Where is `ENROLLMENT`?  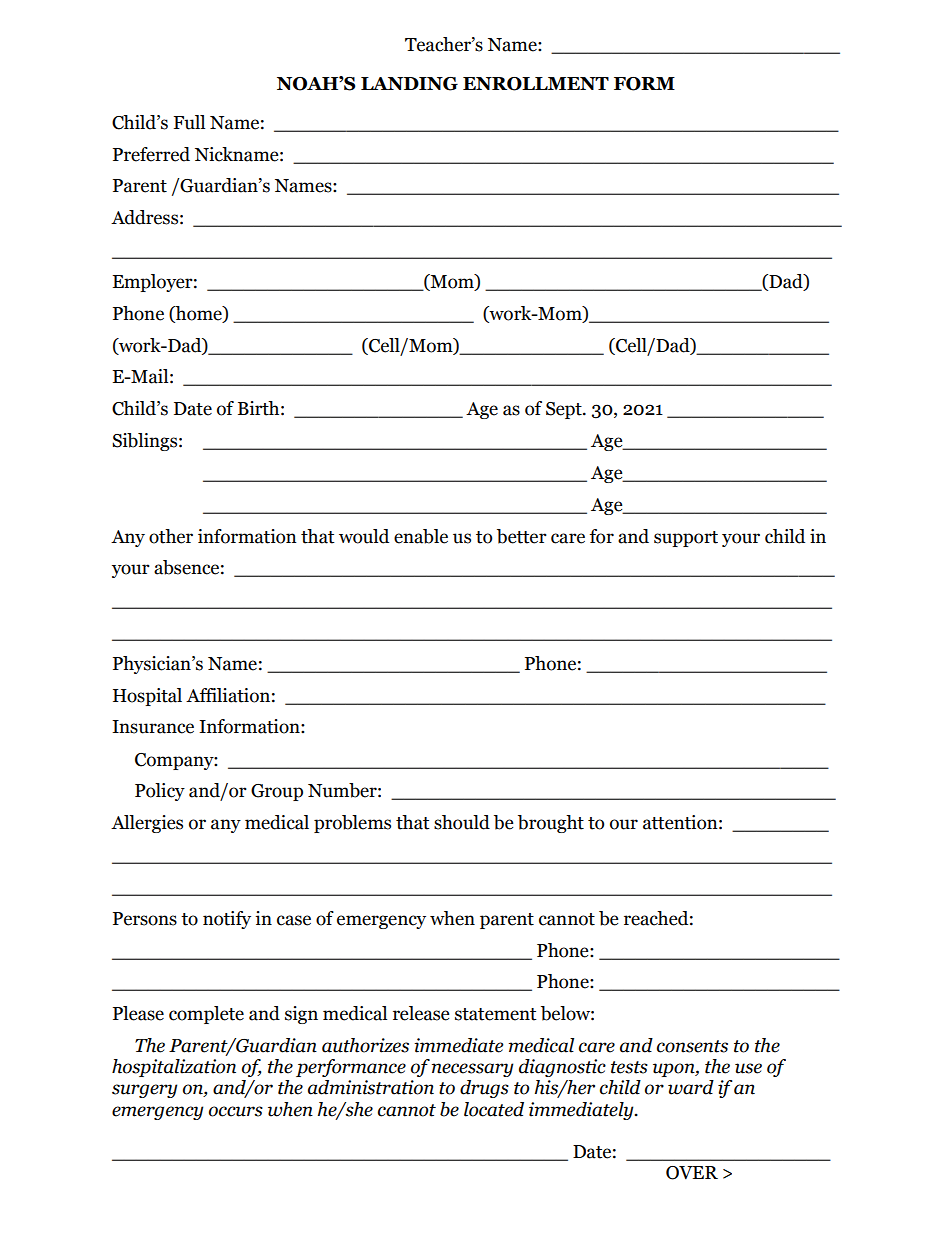
ENROLLMENT is located at coordinates (536, 84).
